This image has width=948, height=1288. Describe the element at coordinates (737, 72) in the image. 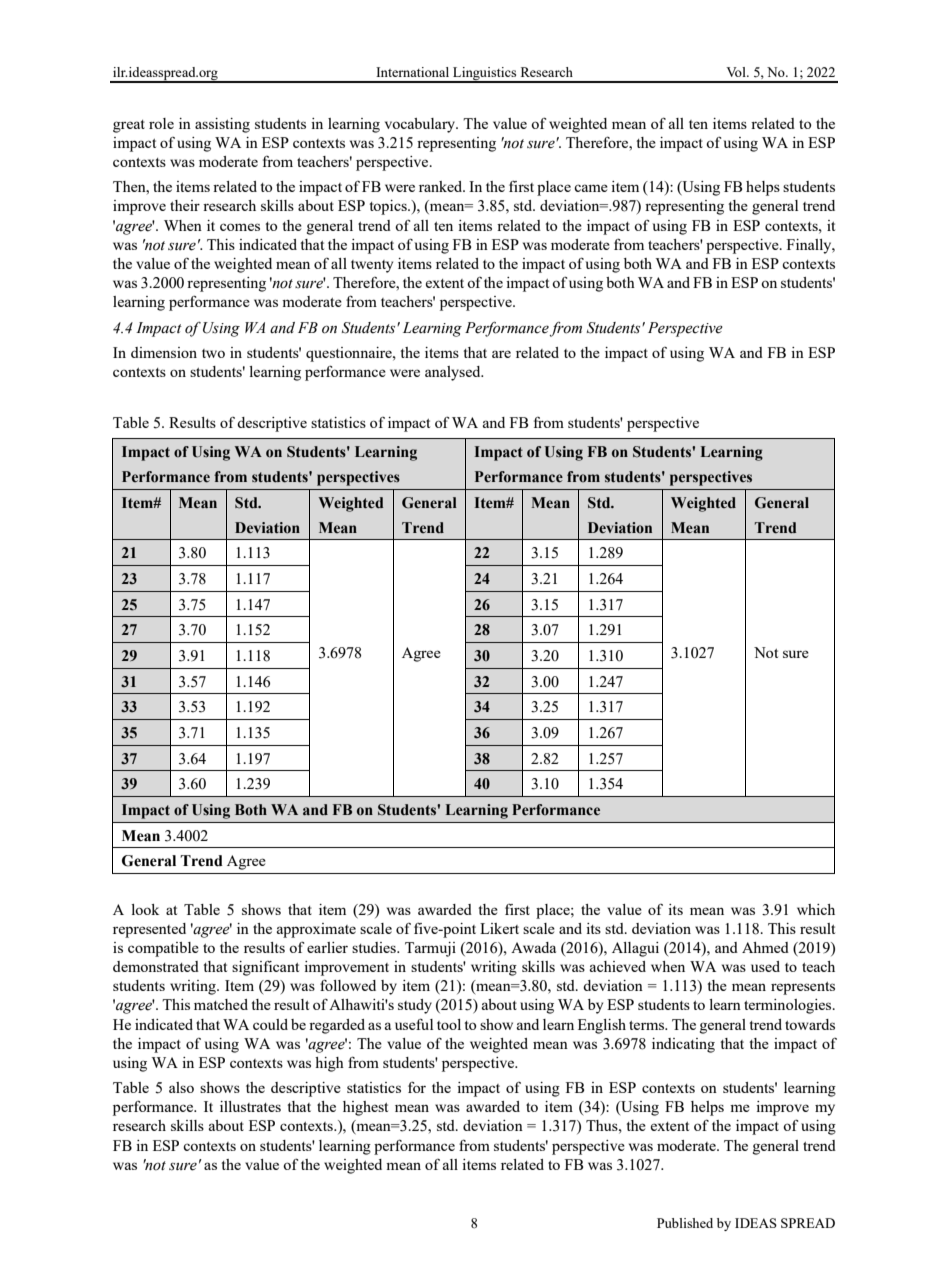

I see `Vol` at that location.
